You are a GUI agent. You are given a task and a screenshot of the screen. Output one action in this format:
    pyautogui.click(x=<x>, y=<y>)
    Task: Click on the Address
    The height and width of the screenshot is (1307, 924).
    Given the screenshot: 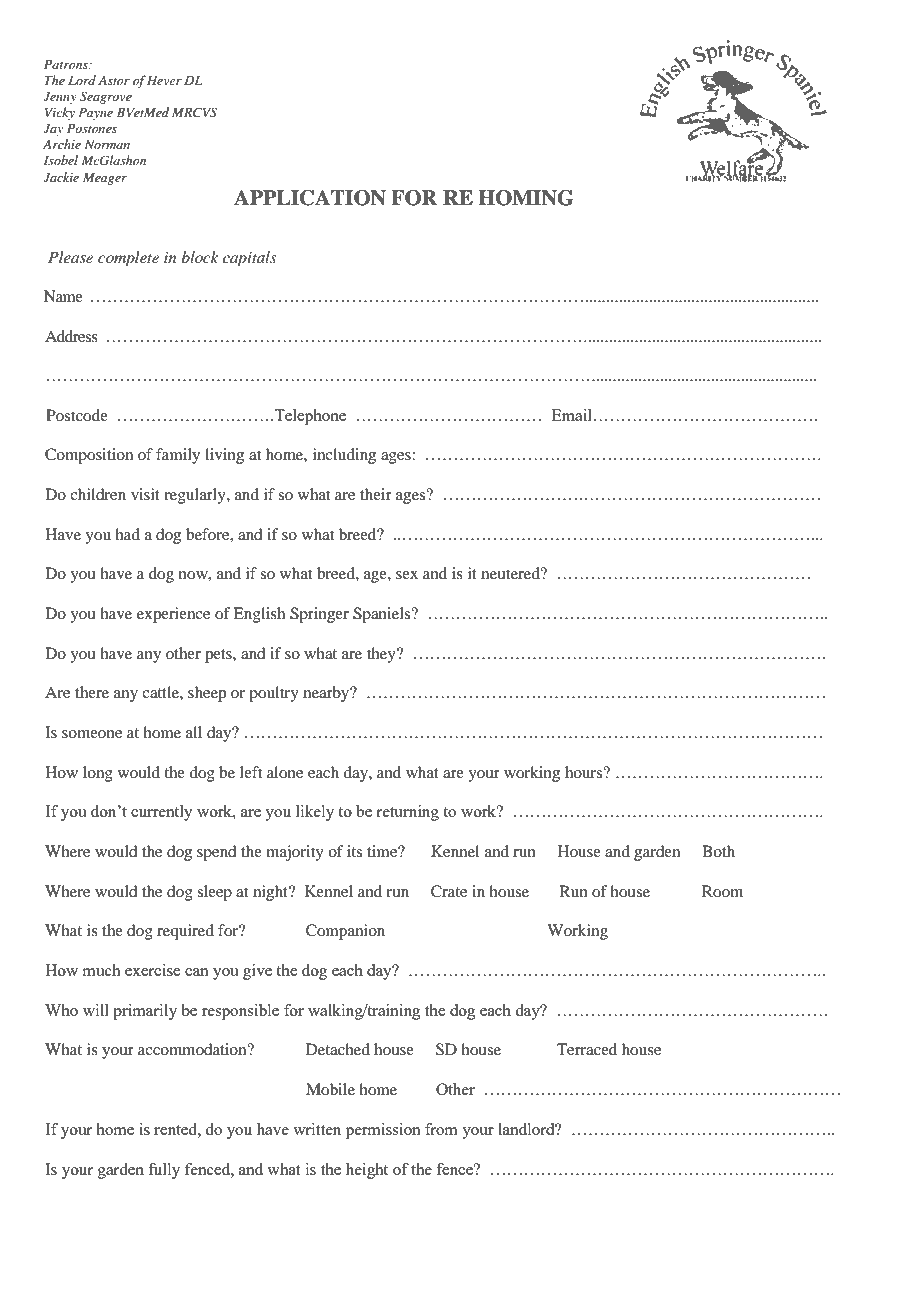 What is the action you would take?
    pyautogui.click(x=71, y=336)
